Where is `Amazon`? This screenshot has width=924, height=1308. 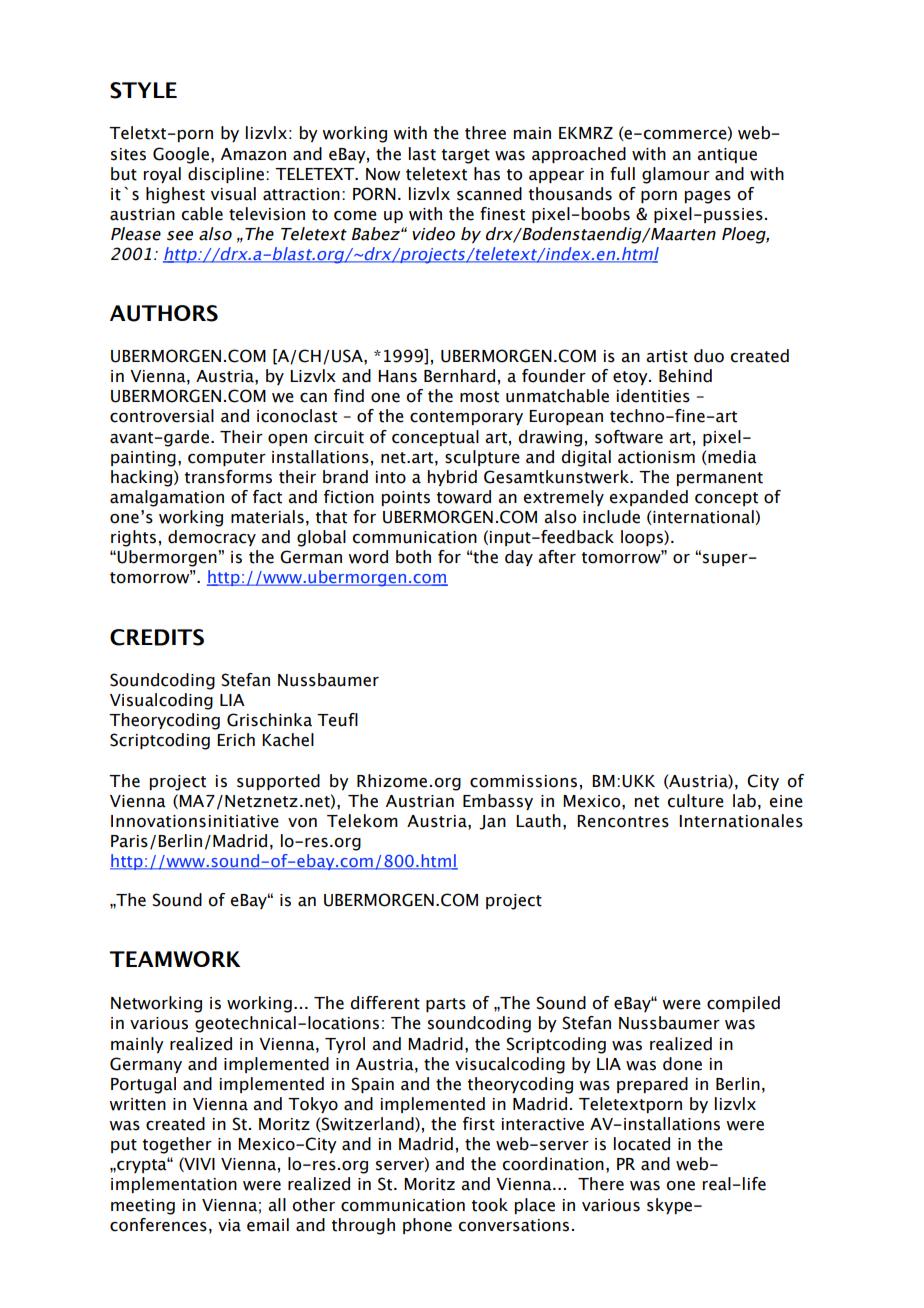 Amazon is located at coordinates (253, 154).
